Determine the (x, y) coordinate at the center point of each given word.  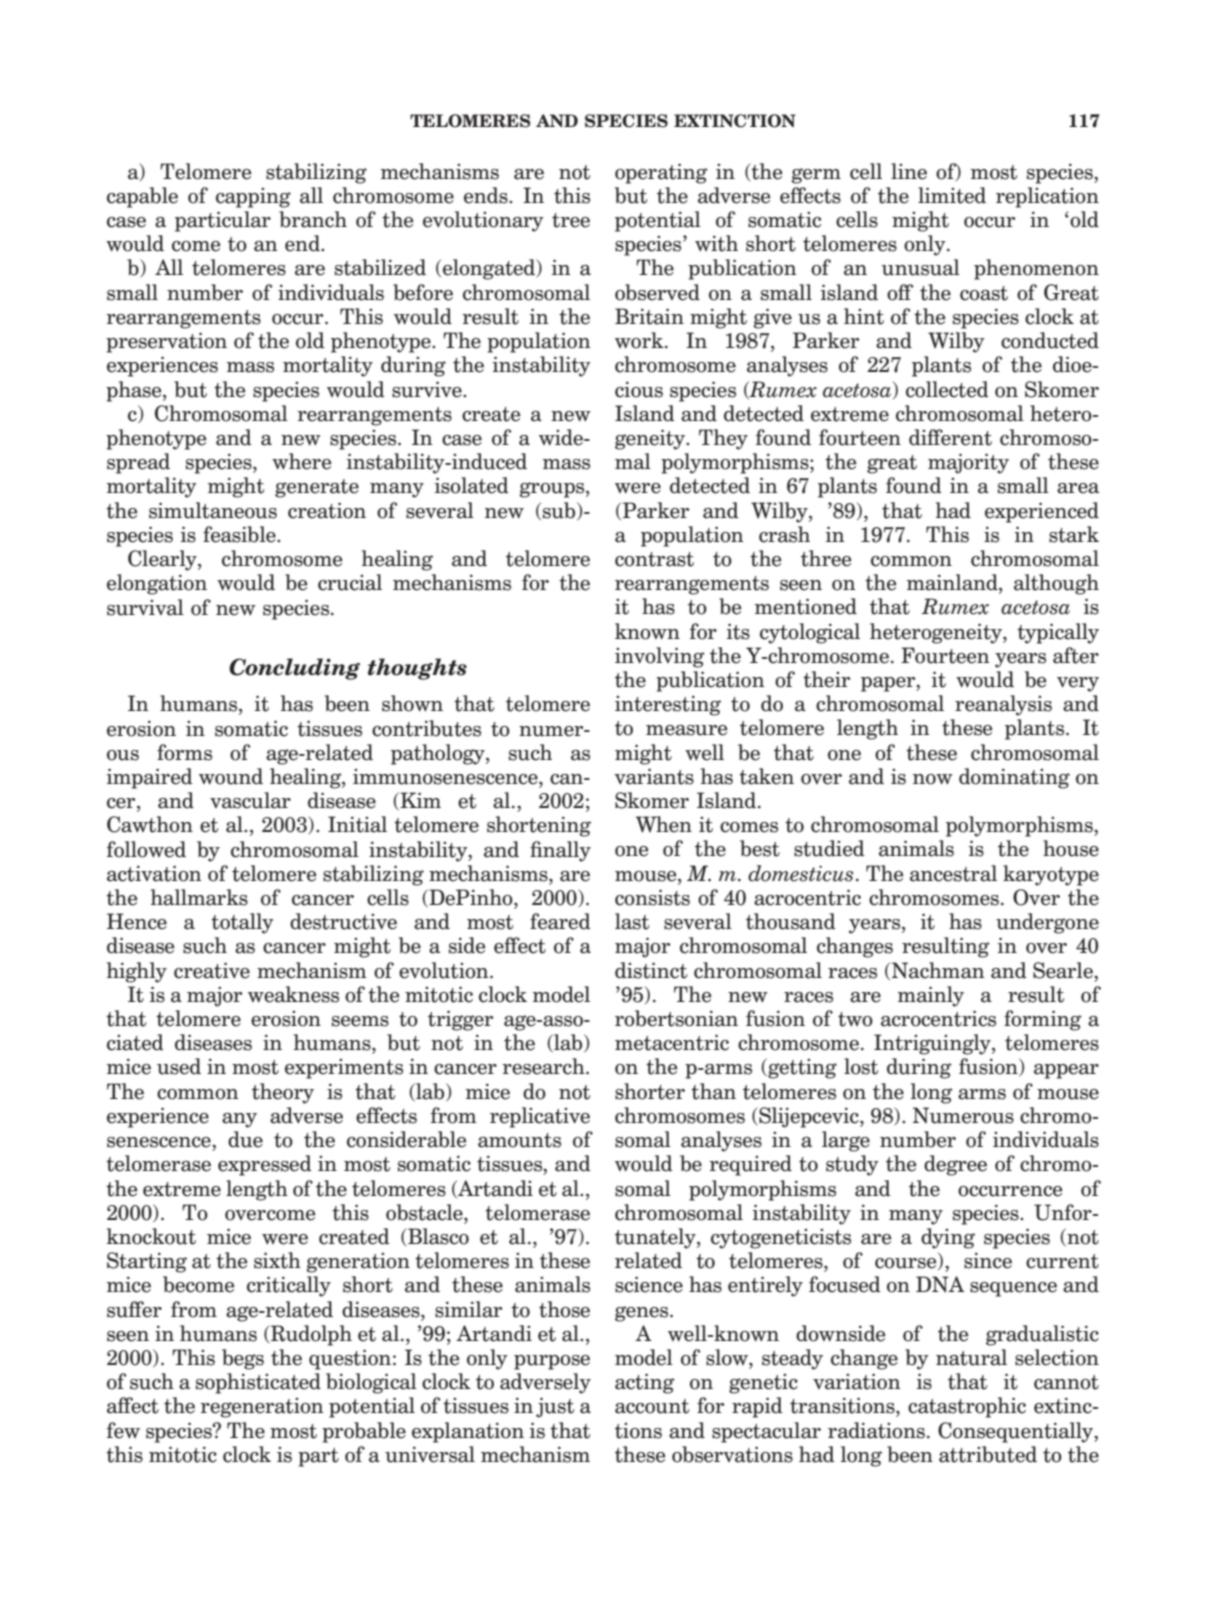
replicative (540, 1117)
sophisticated (258, 1383)
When (664, 824)
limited (952, 195)
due (245, 1139)
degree (955, 1165)
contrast (654, 559)
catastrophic (967, 1407)
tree (571, 220)
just (555, 1407)
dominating (1014, 778)
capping (253, 198)
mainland (953, 583)
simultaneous (213, 510)
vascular (250, 800)
